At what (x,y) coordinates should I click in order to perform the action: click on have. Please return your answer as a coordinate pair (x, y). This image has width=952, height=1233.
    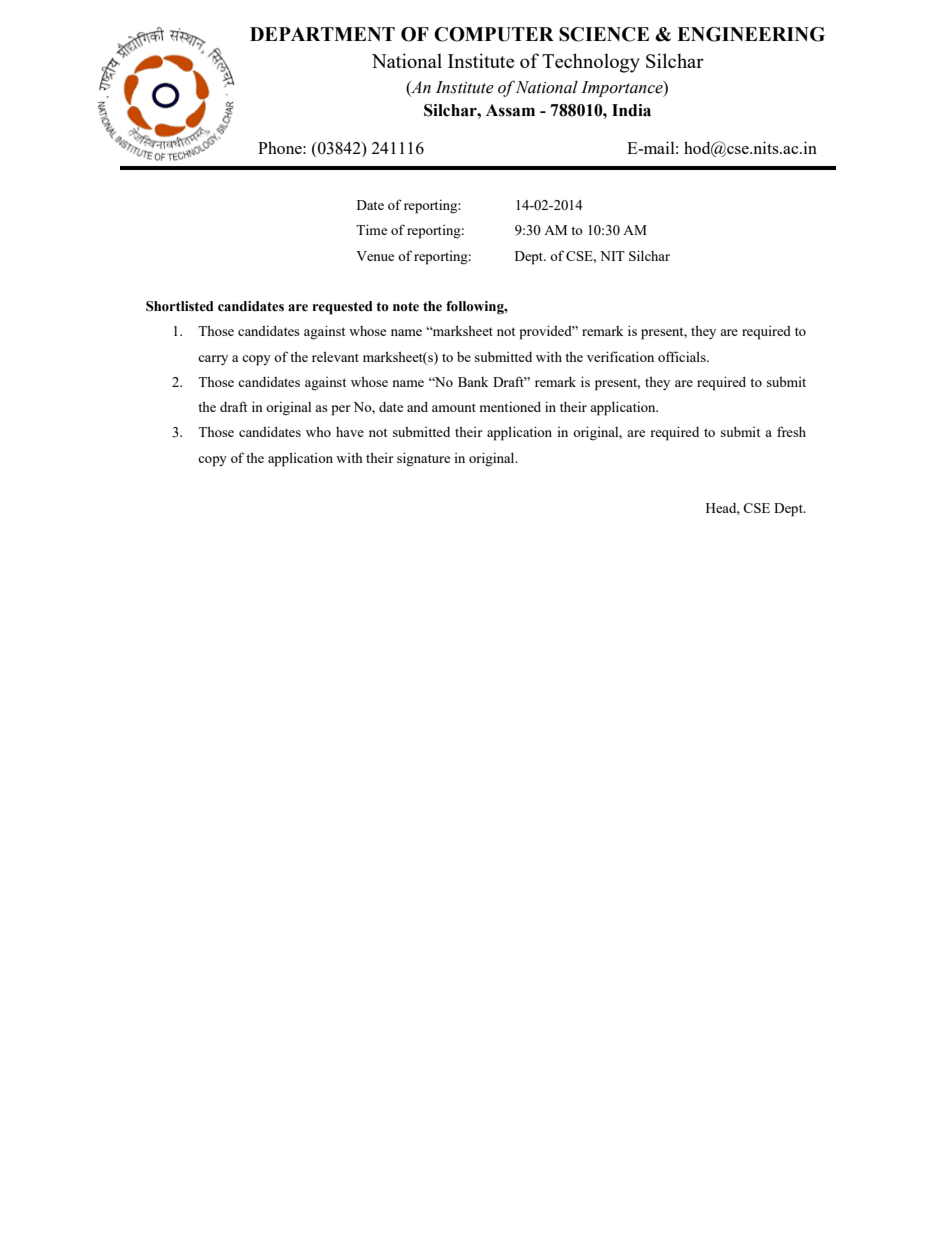
    Looking at the image, I should click on (350, 432).
